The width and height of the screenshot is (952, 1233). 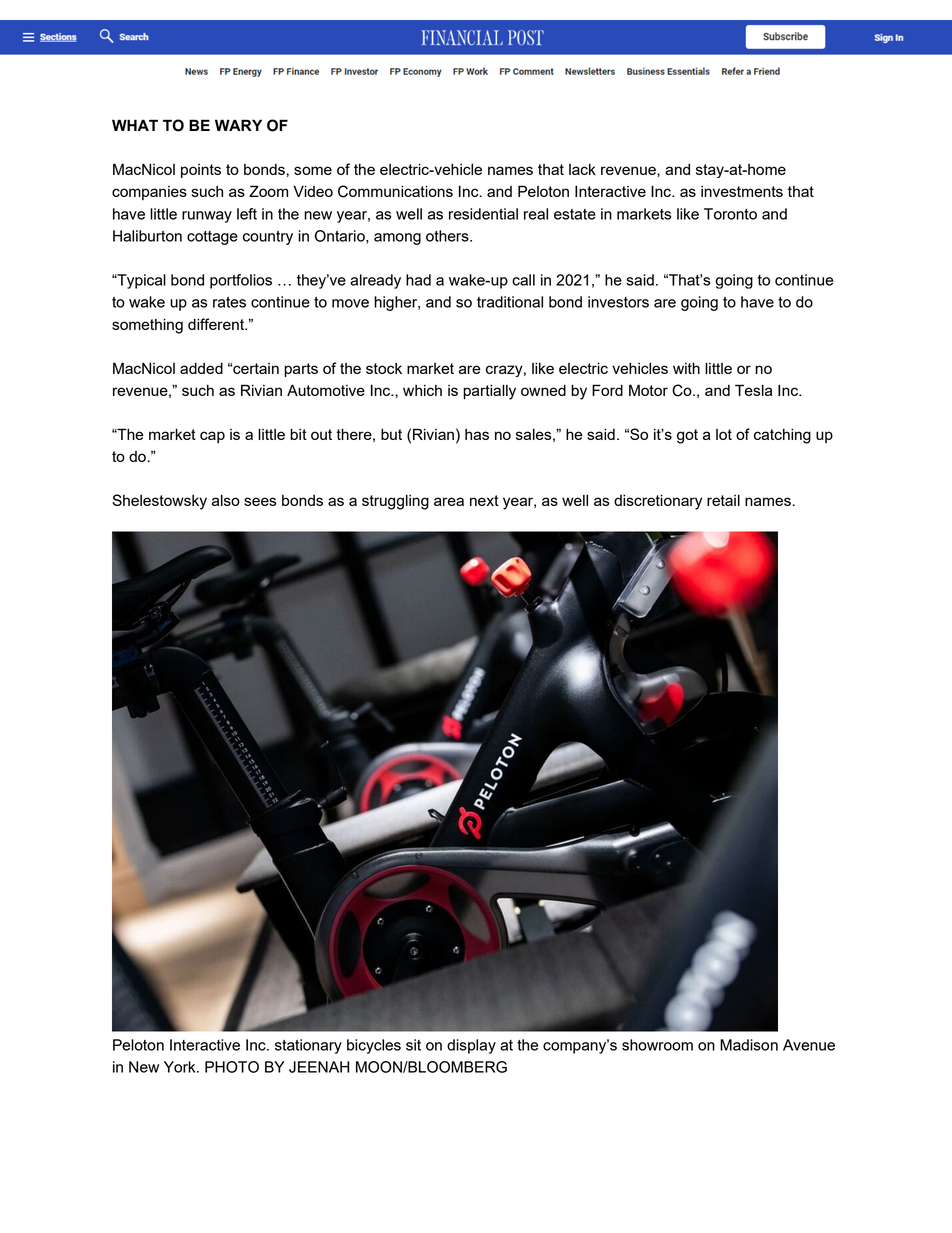 What do you see at coordinates (308, 1046) in the screenshot?
I see `stationary` at bounding box center [308, 1046].
